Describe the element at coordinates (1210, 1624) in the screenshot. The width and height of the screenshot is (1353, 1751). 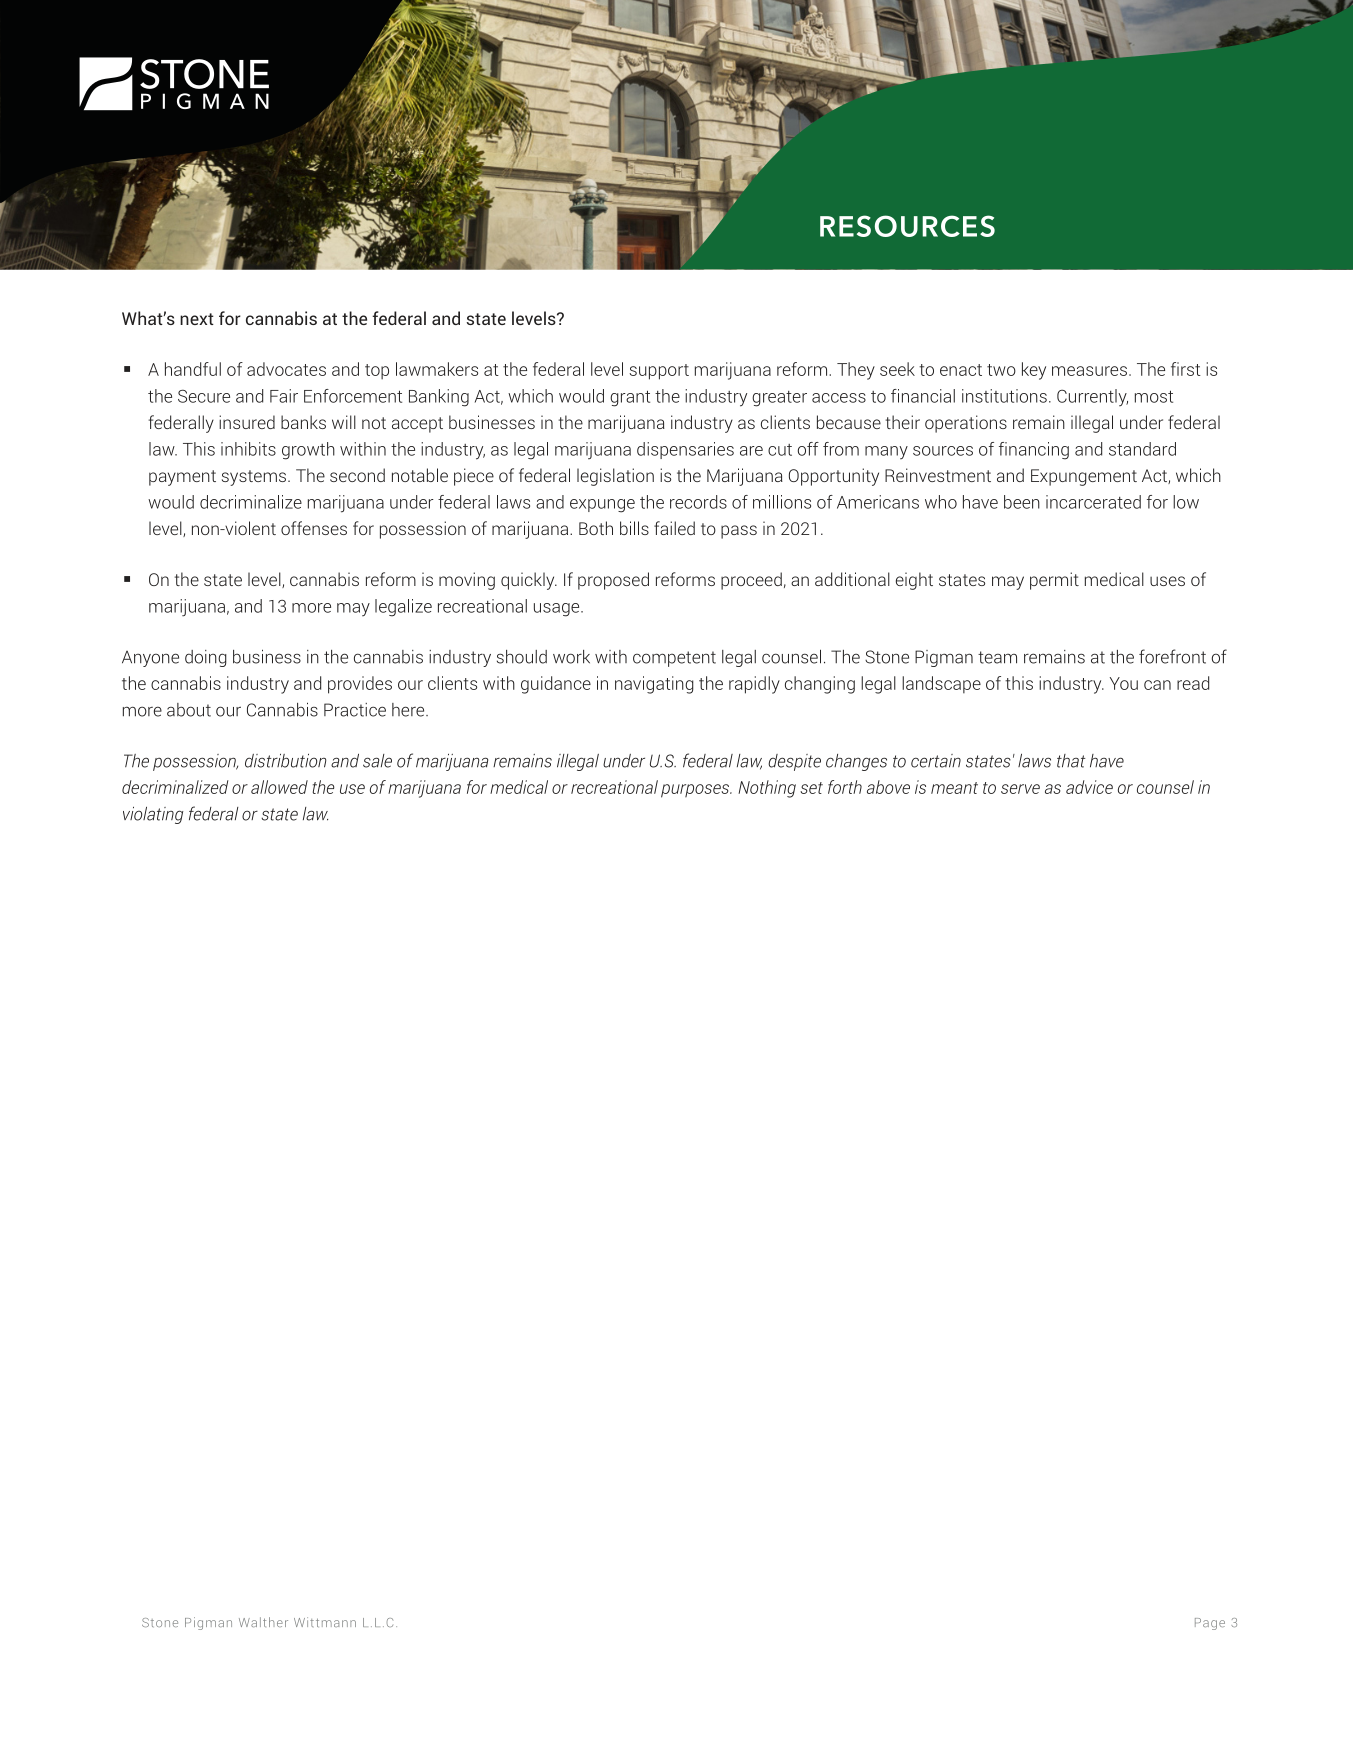
I see `Page` at that location.
